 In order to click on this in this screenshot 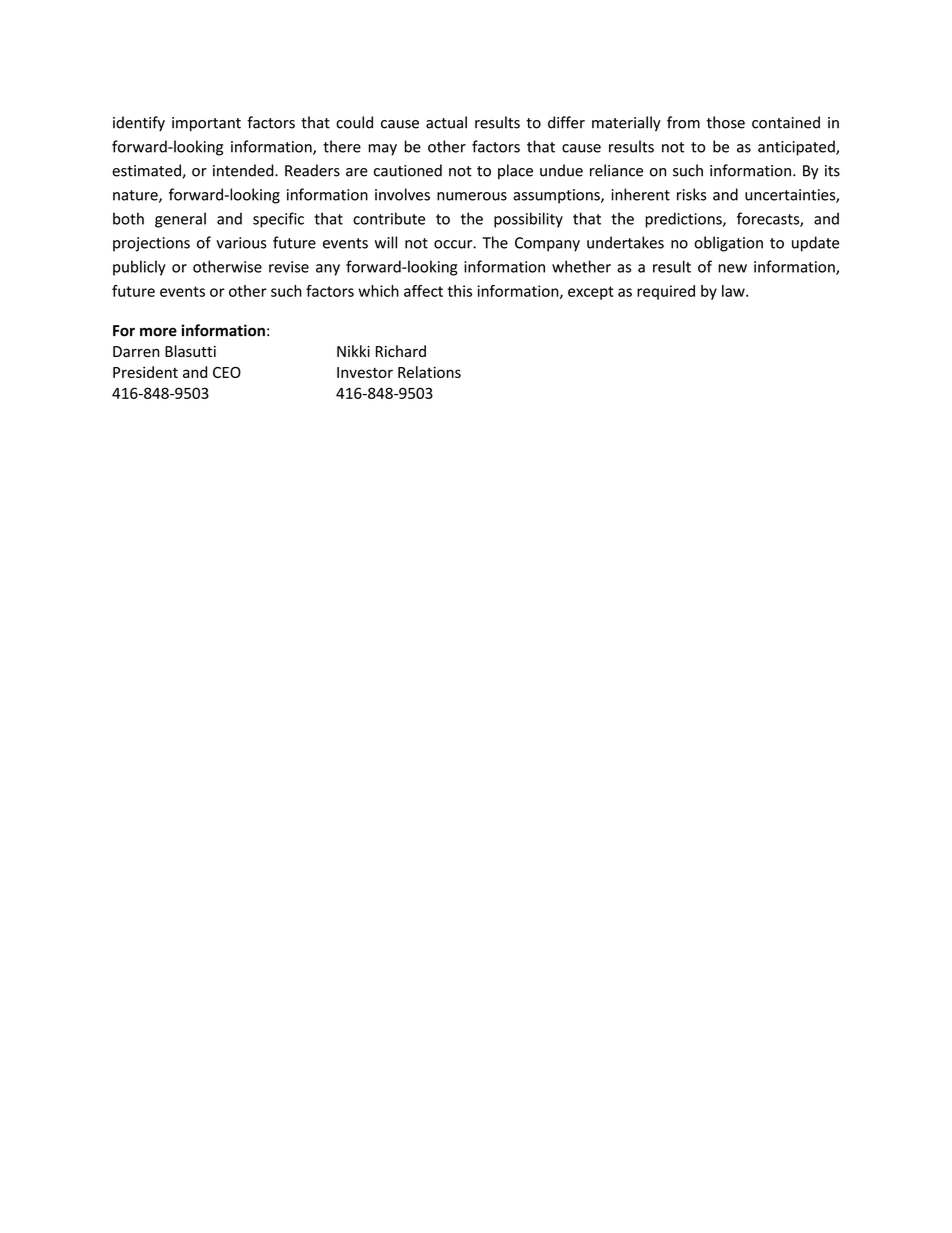, I will do `click(459, 291)`.
